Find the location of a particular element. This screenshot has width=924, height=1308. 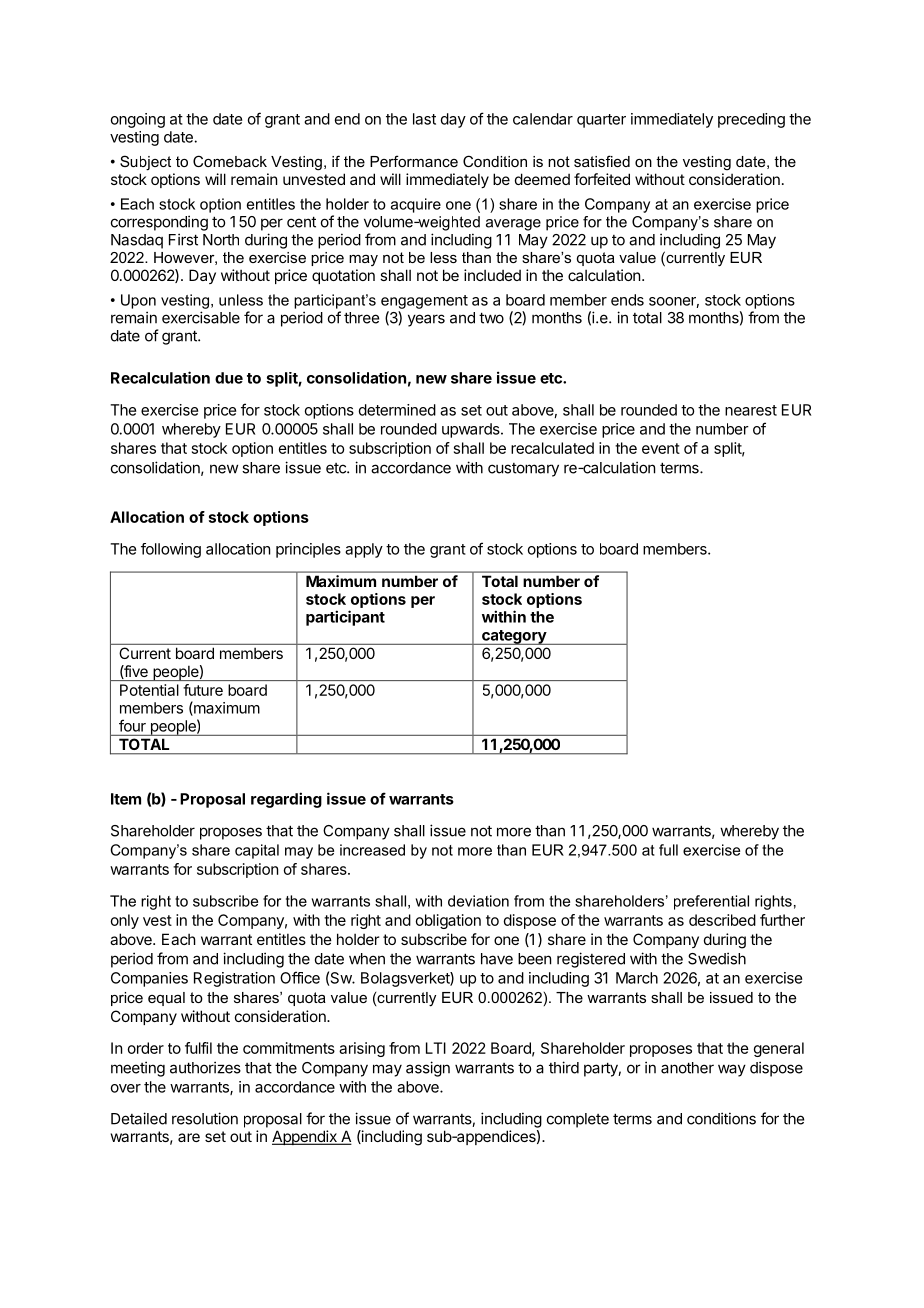

resolution is located at coordinates (205, 1118).
